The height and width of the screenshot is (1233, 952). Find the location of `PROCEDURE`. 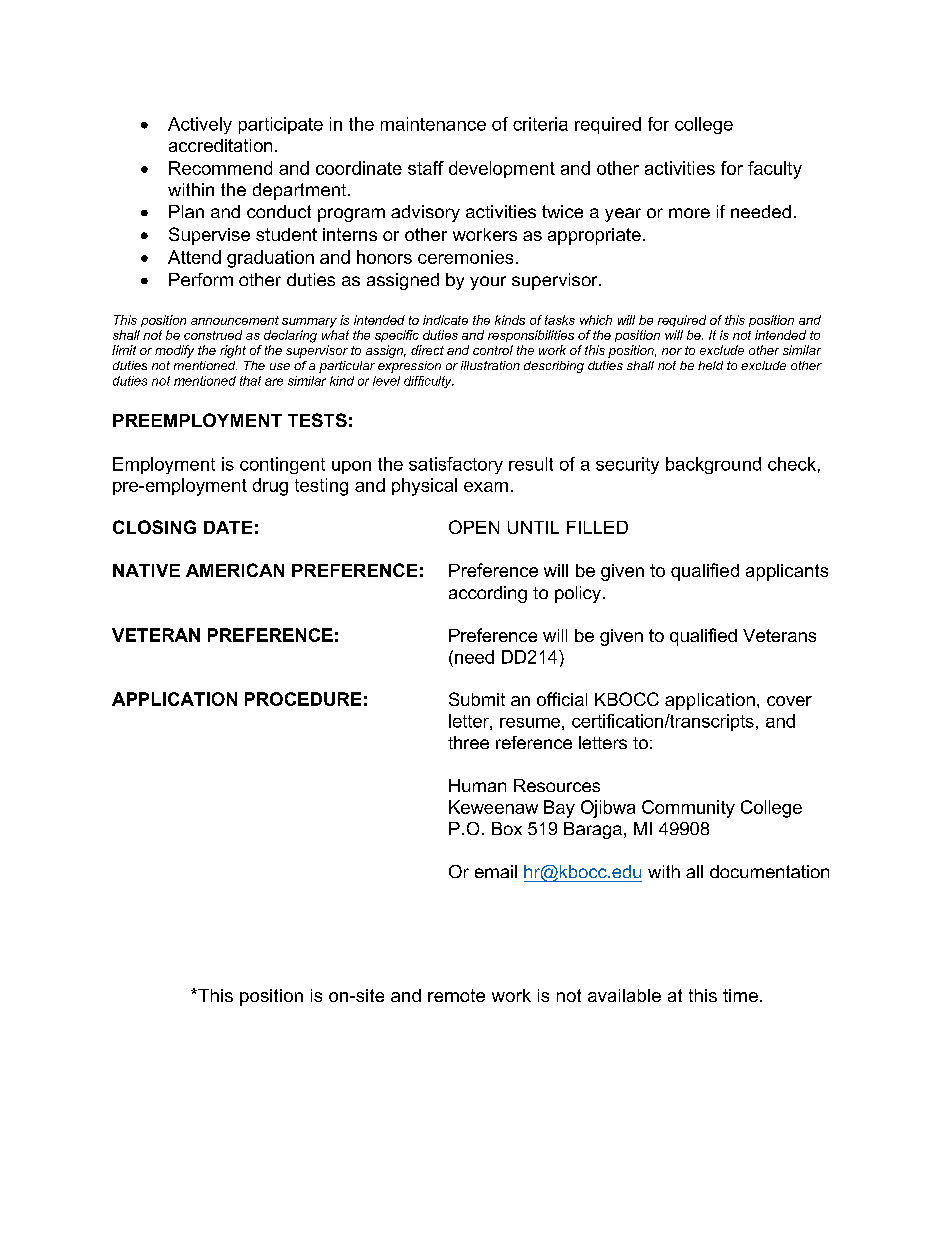

PROCEDURE is located at coordinates (303, 699).
